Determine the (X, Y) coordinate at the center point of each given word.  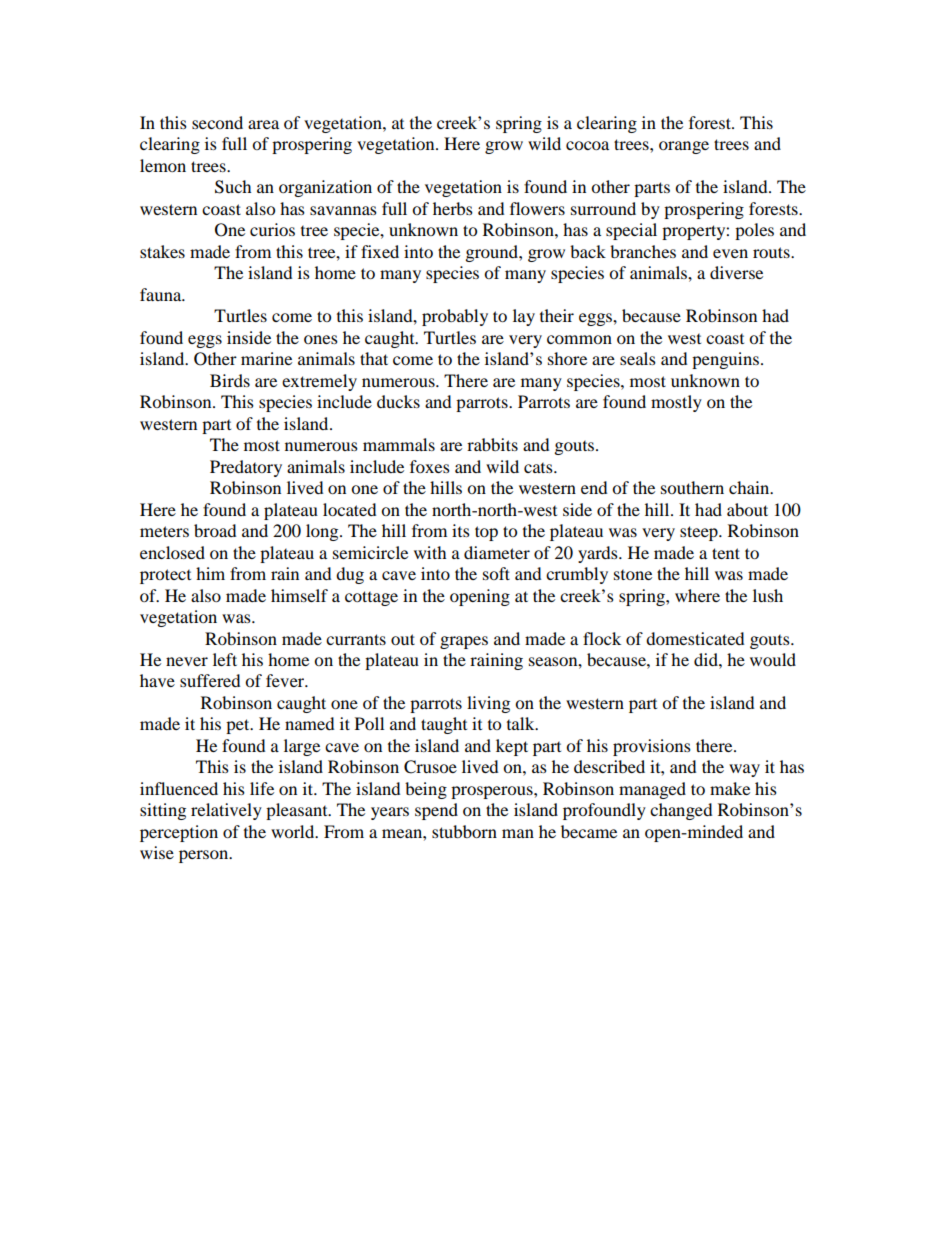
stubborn (464, 831)
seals (638, 358)
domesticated (695, 638)
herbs (453, 208)
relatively (226, 811)
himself (299, 595)
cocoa (587, 145)
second (217, 122)
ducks (398, 401)
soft (496, 573)
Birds (230, 380)
